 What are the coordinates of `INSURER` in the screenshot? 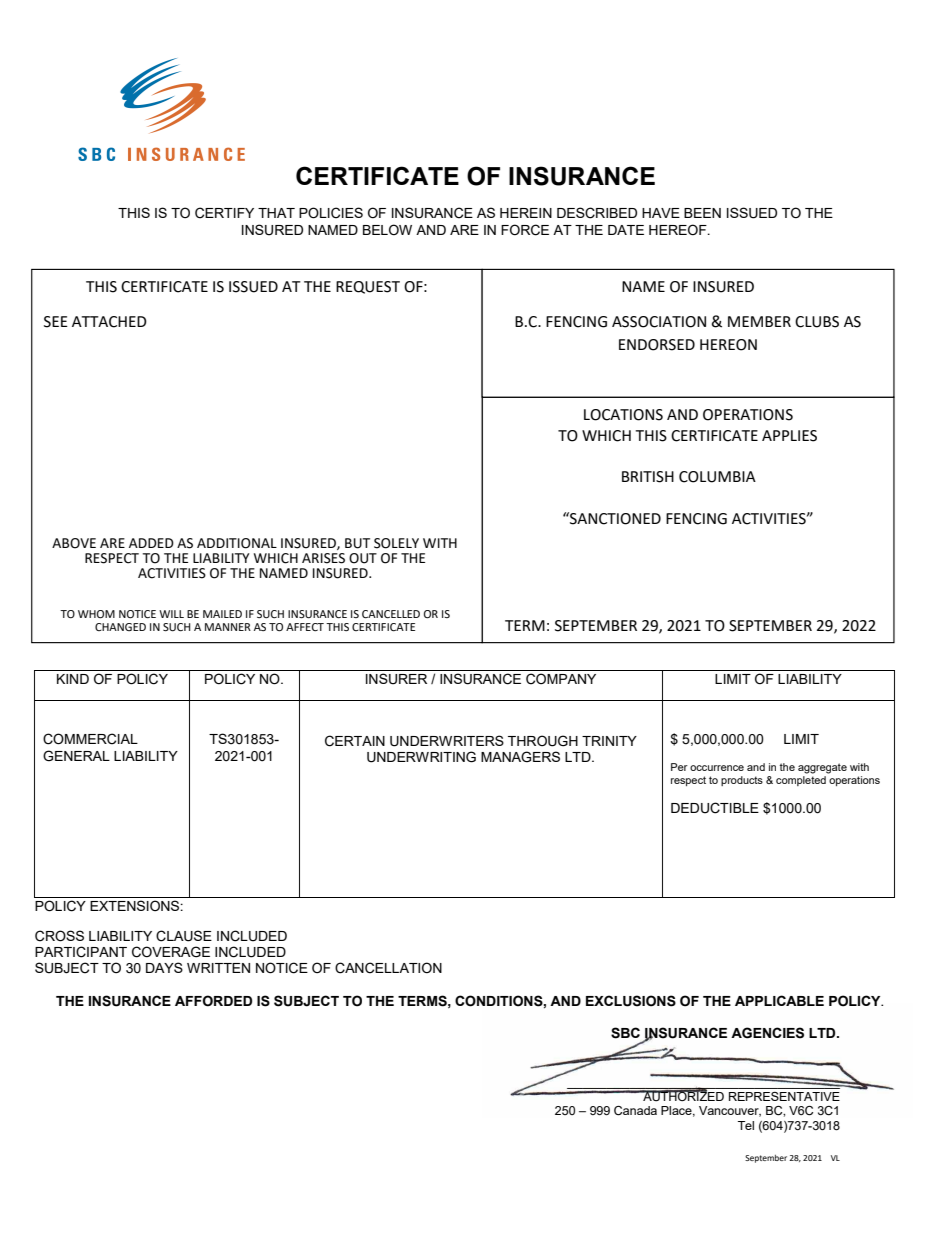 It's located at (396, 679).
